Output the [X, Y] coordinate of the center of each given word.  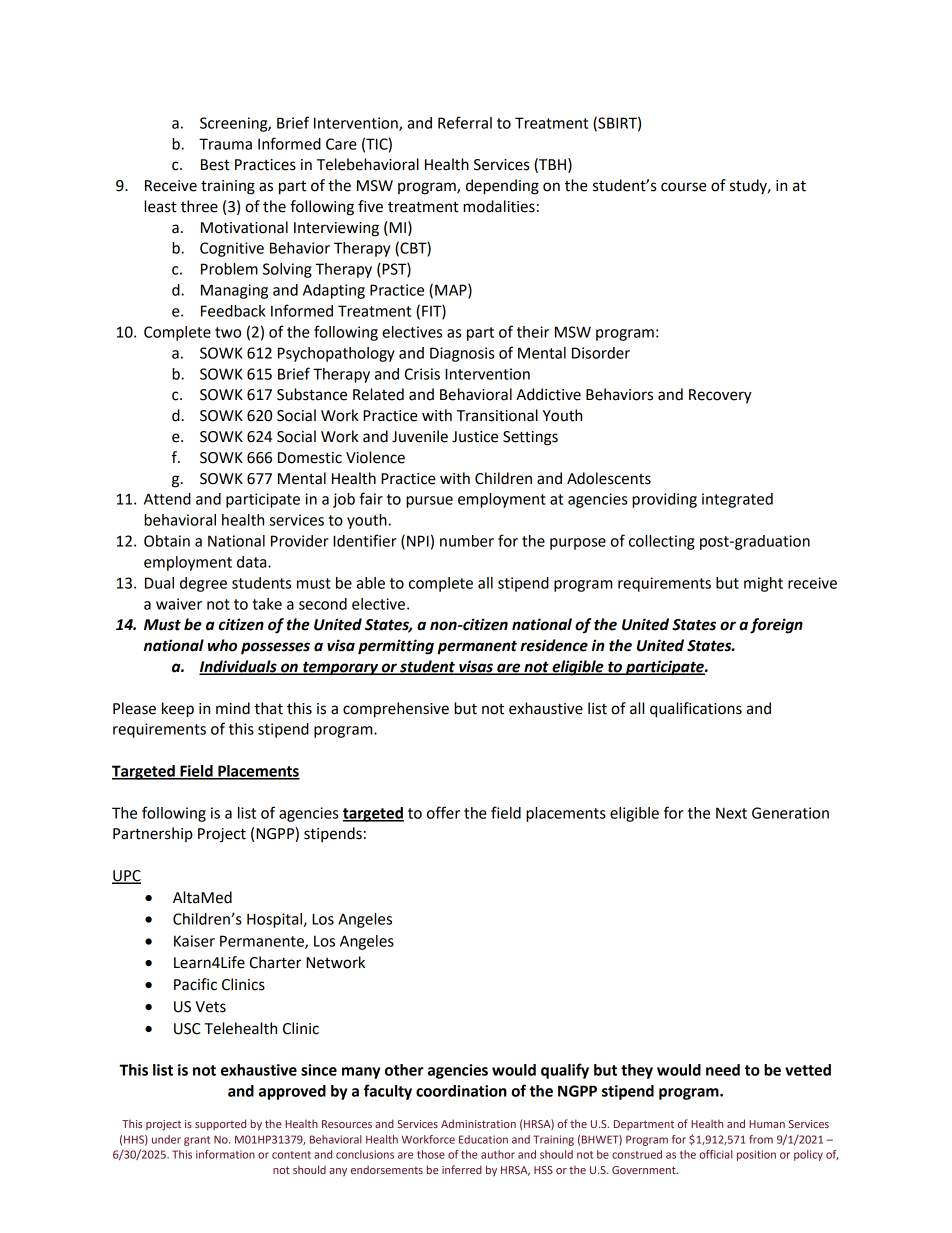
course [684, 187]
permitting [396, 647]
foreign [776, 626]
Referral [465, 122]
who [222, 645]
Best [215, 165]
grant [197, 1141]
